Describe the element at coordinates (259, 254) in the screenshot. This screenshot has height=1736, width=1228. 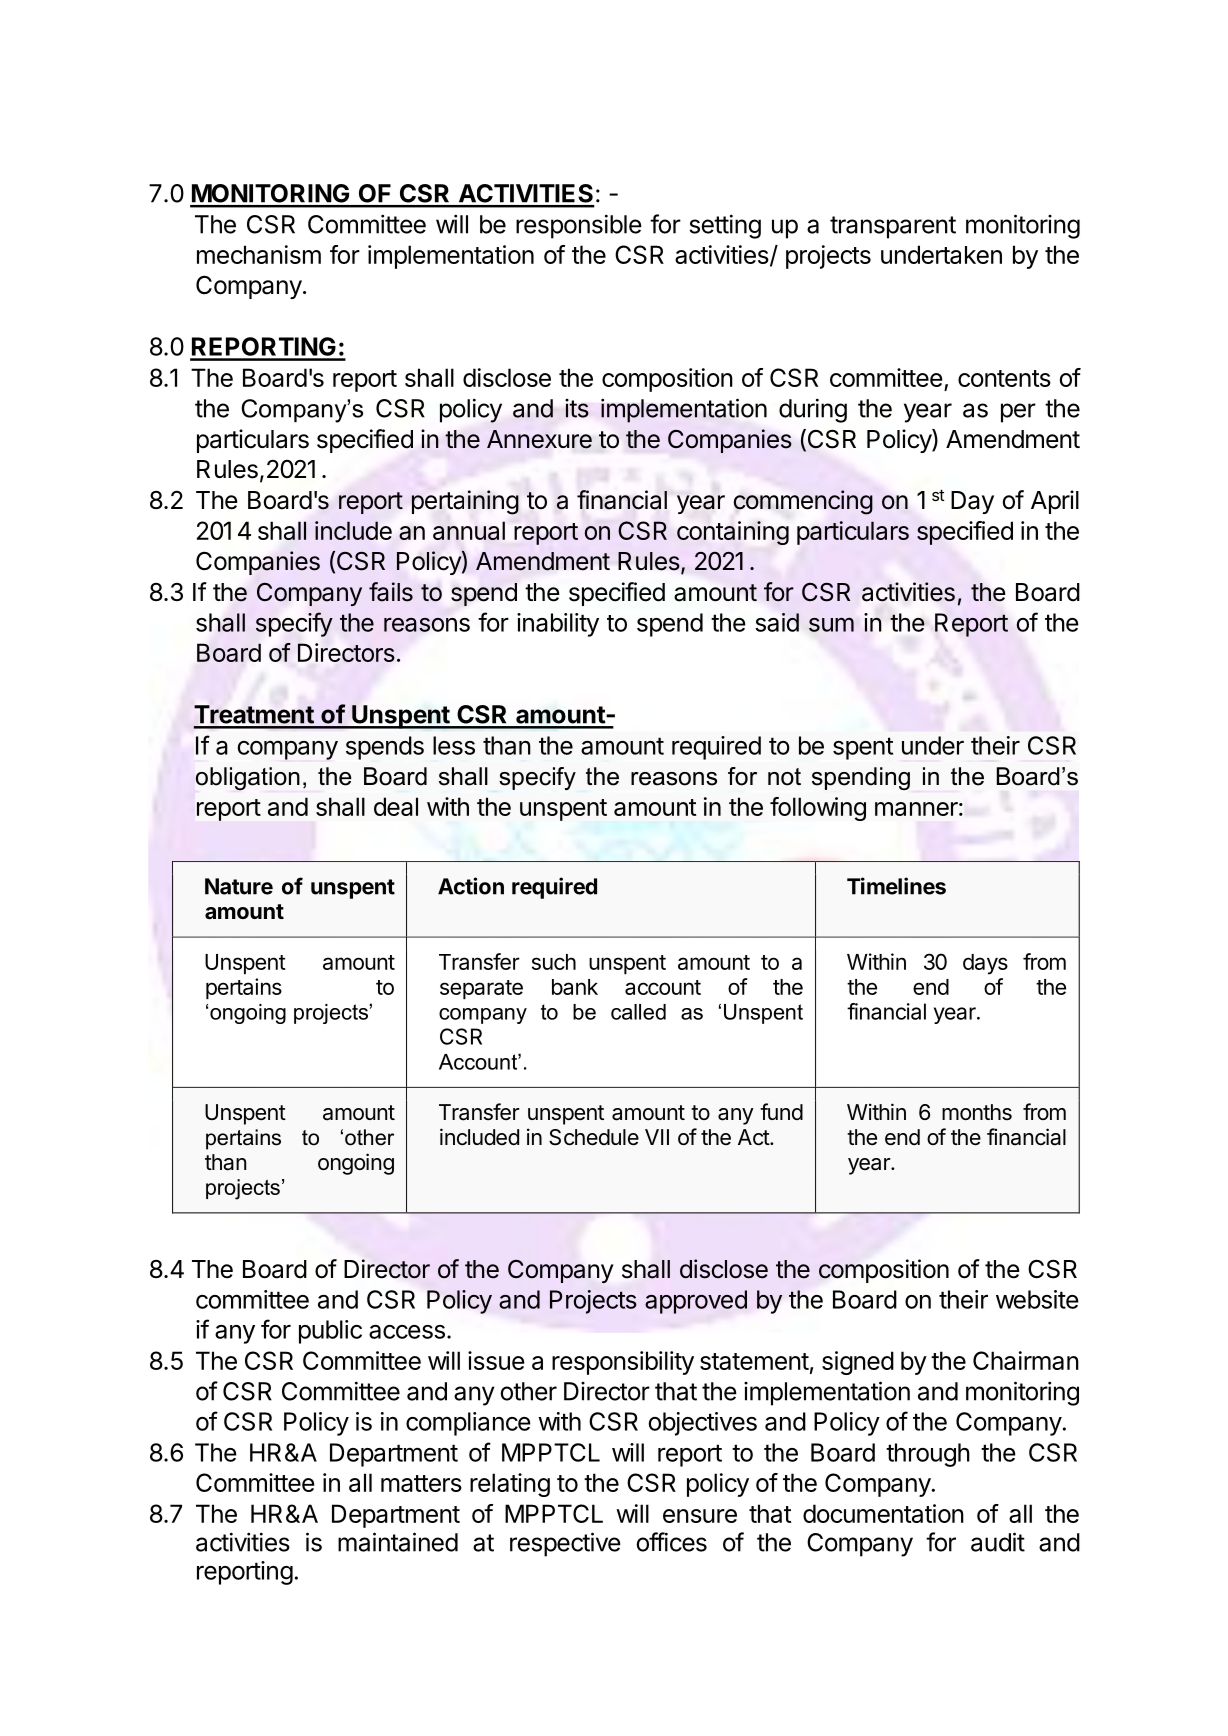
I see `mechanism` at that location.
